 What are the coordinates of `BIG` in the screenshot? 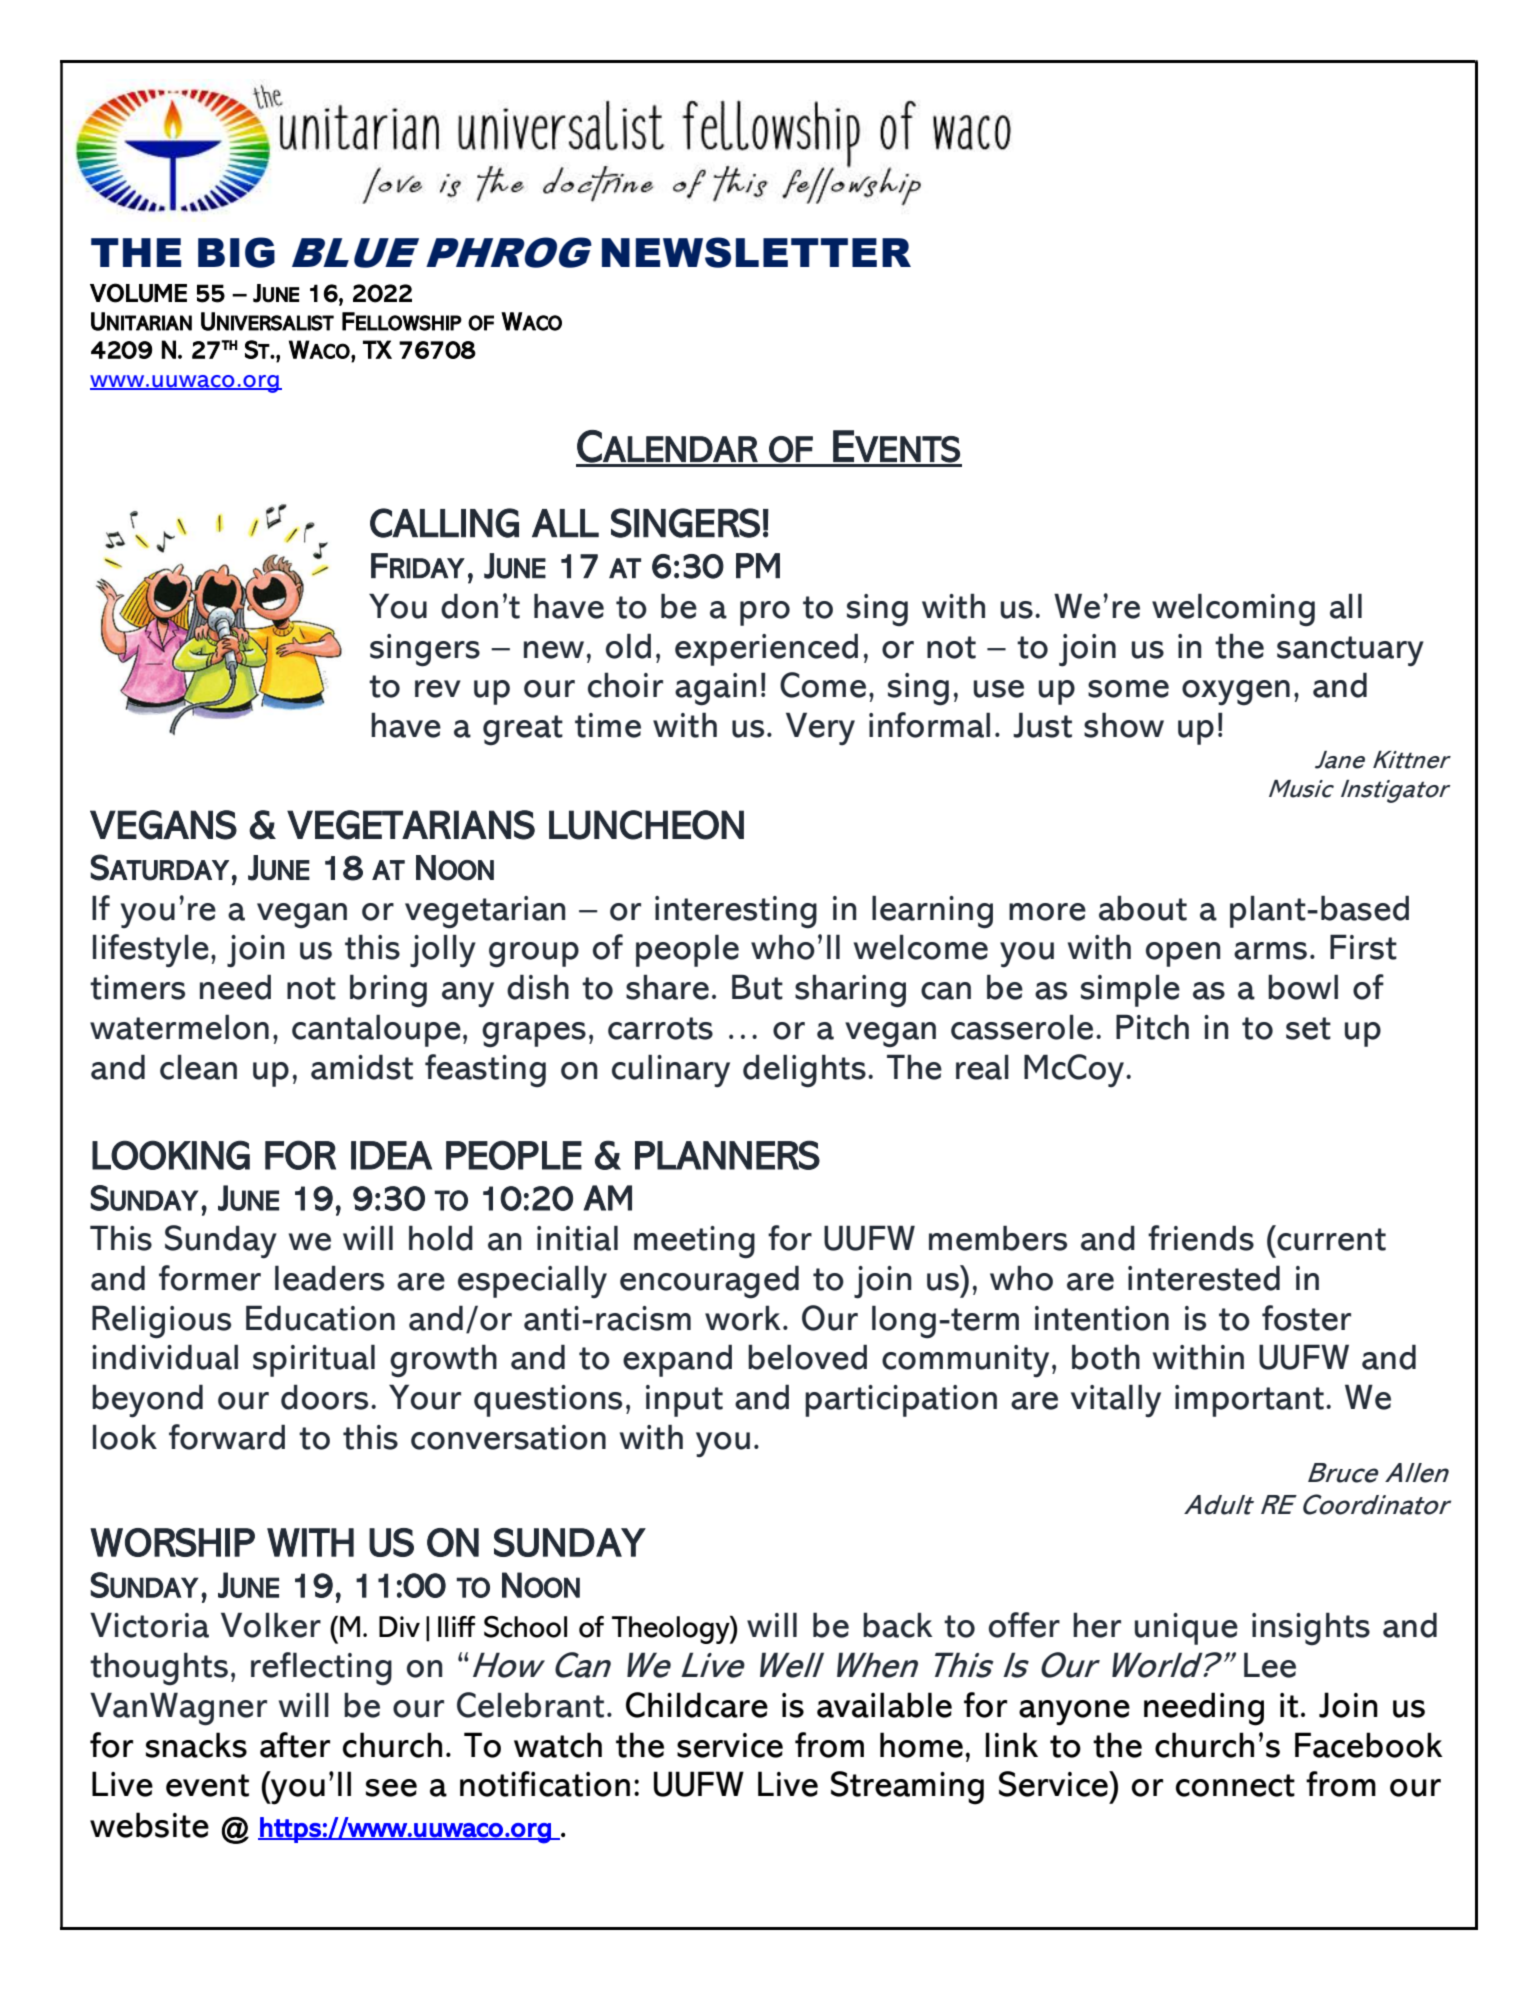 It's located at (236, 252).
